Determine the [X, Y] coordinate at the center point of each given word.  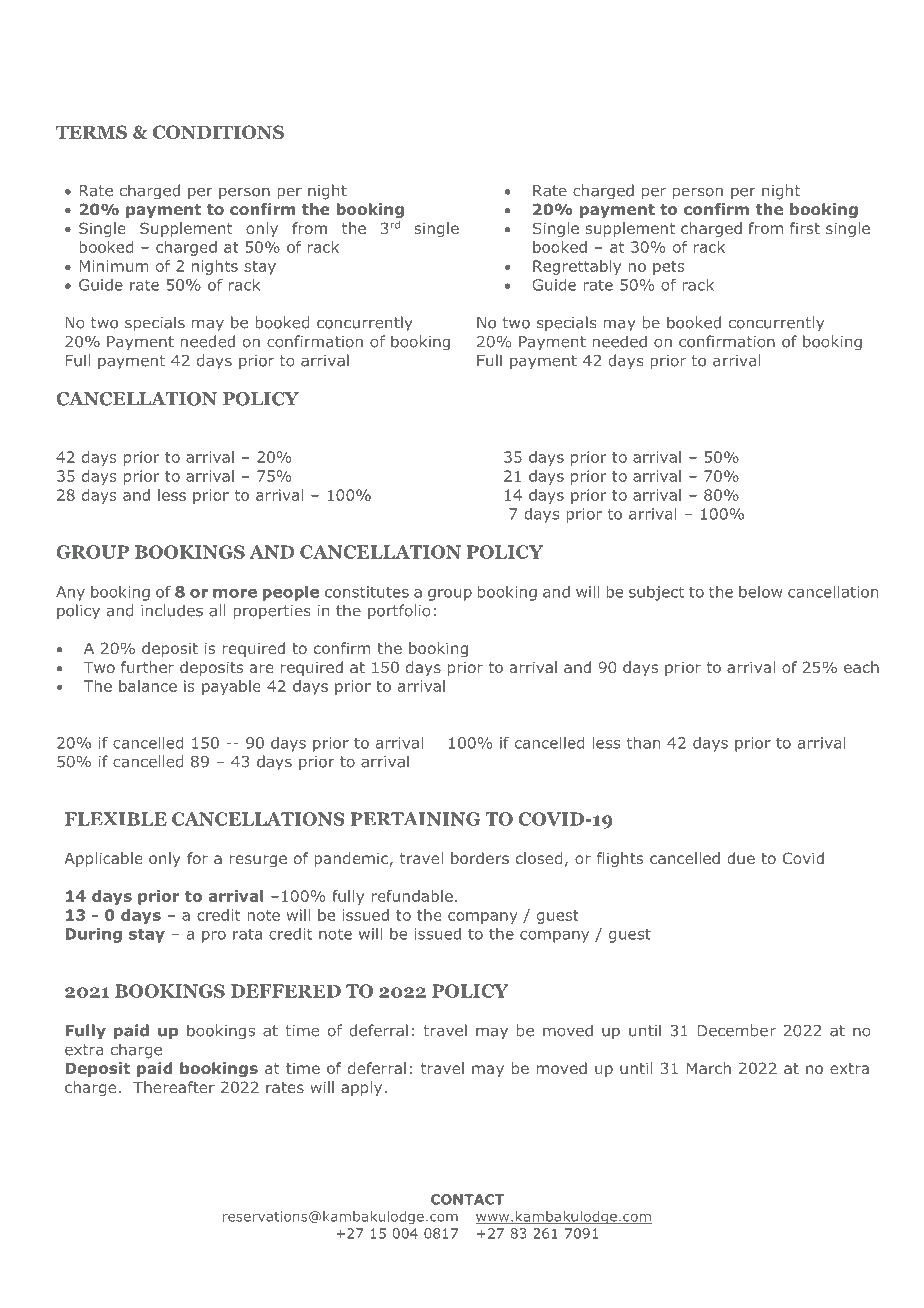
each [861, 667]
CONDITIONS [218, 132]
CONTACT [467, 1199]
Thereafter [174, 1087]
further [147, 667]
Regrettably [577, 267]
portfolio [399, 612]
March [709, 1068]
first [805, 228]
